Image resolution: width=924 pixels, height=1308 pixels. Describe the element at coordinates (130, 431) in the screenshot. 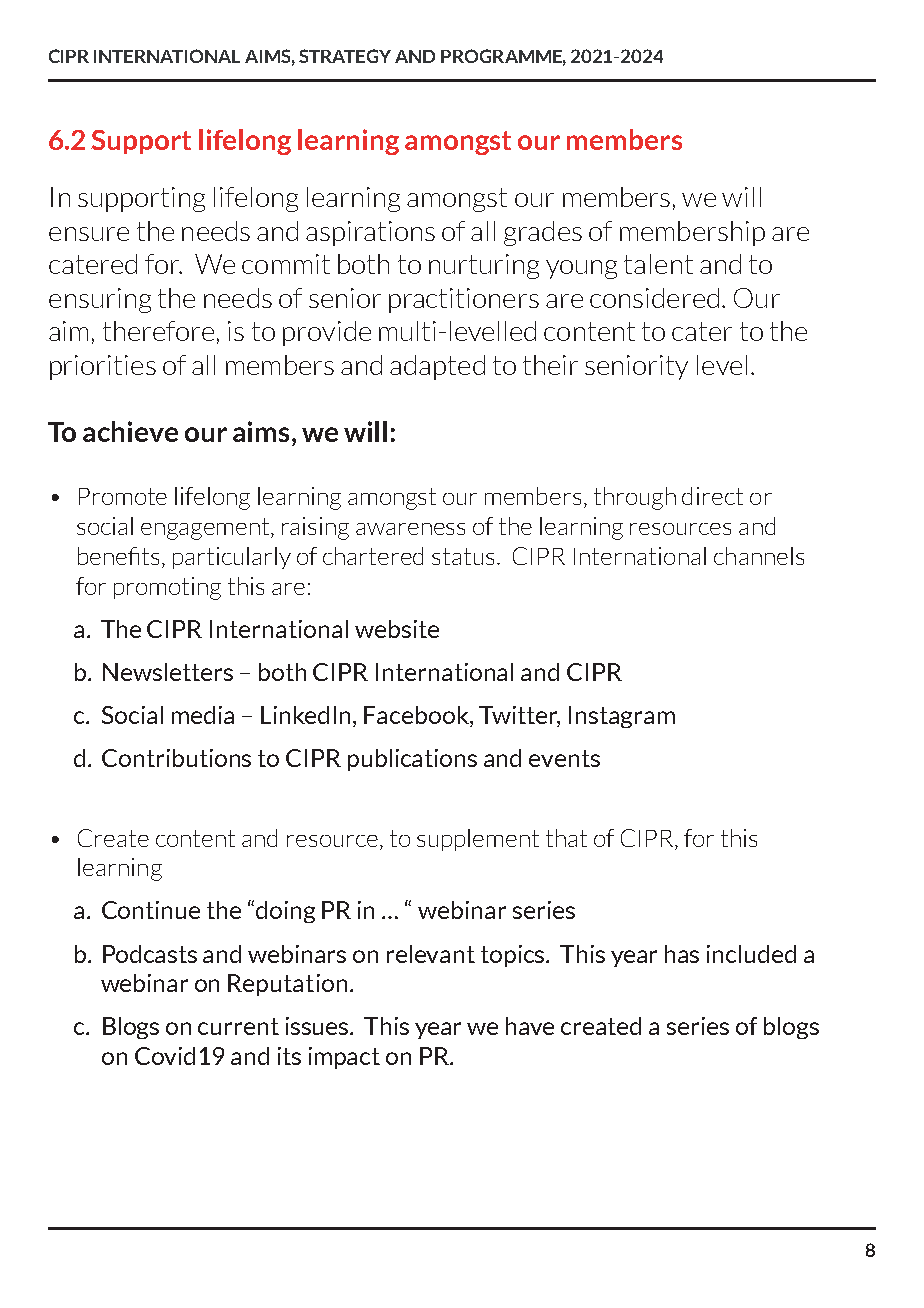

I see `achieve` at that location.
